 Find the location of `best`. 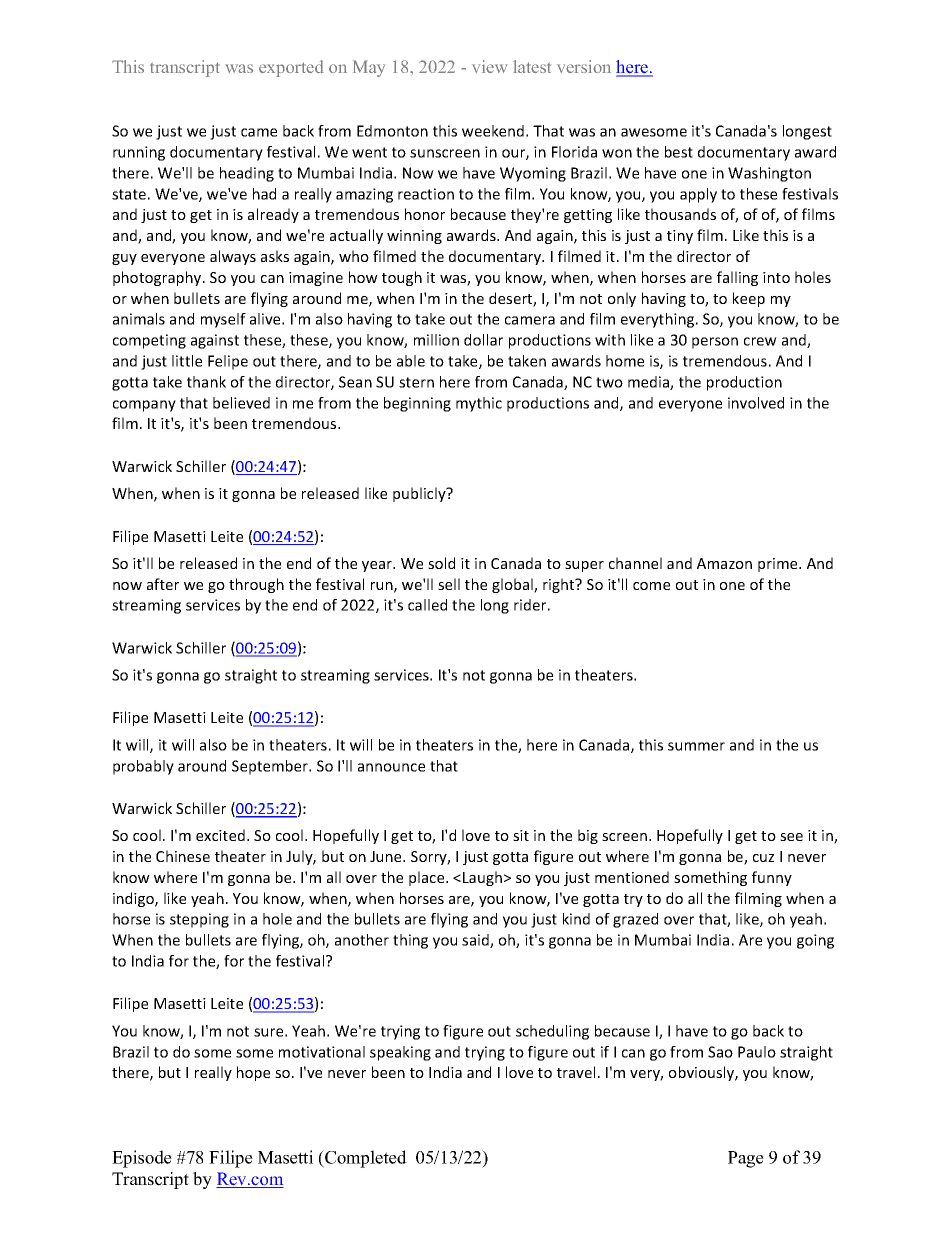

best is located at coordinates (679, 152).
